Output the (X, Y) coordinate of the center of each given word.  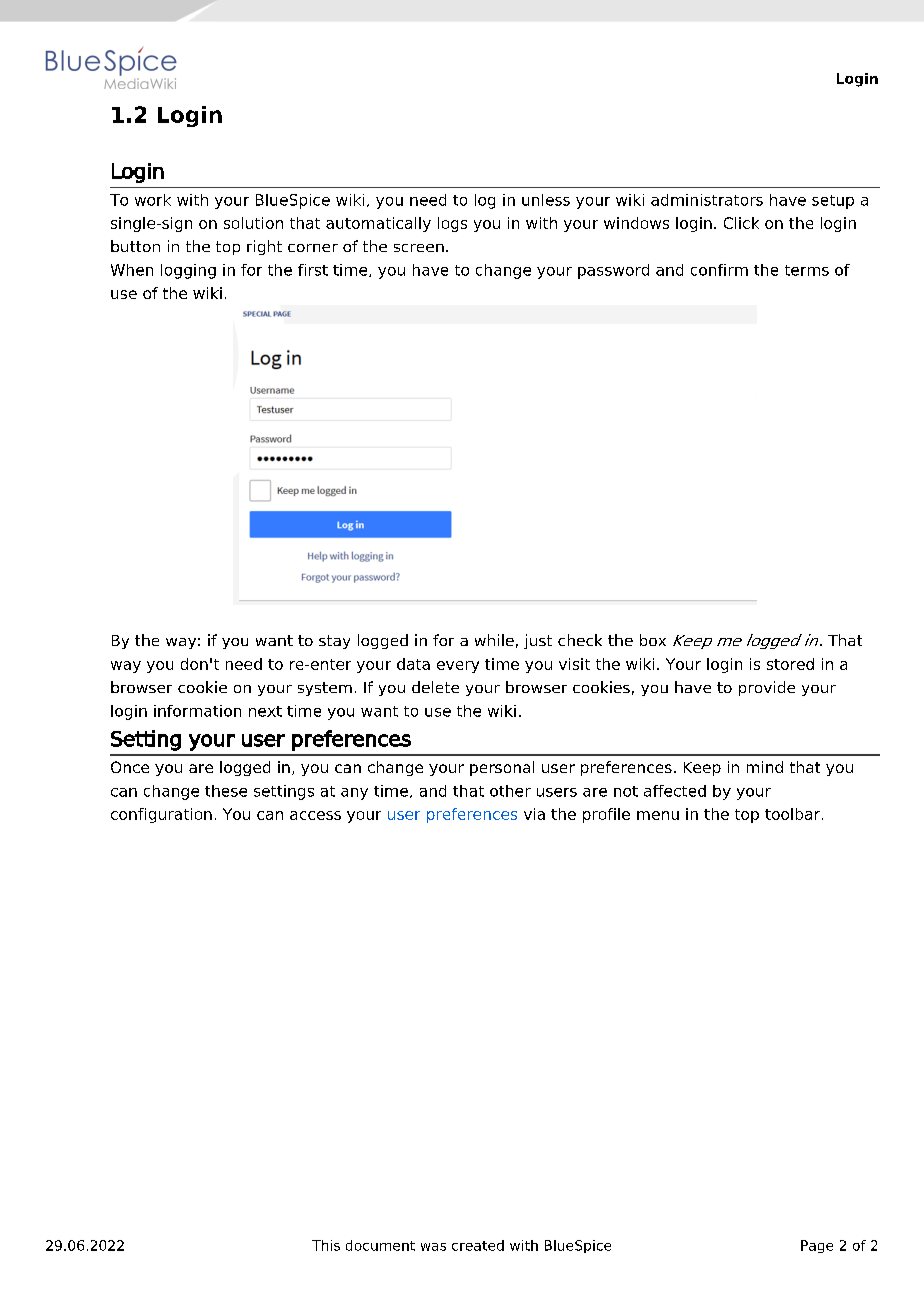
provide (767, 688)
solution (253, 223)
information (197, 711)
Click (741, 223)
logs (452, 224)
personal (502, 768)
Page (817, 1246)
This (326, 1245)
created (478, 1245)
